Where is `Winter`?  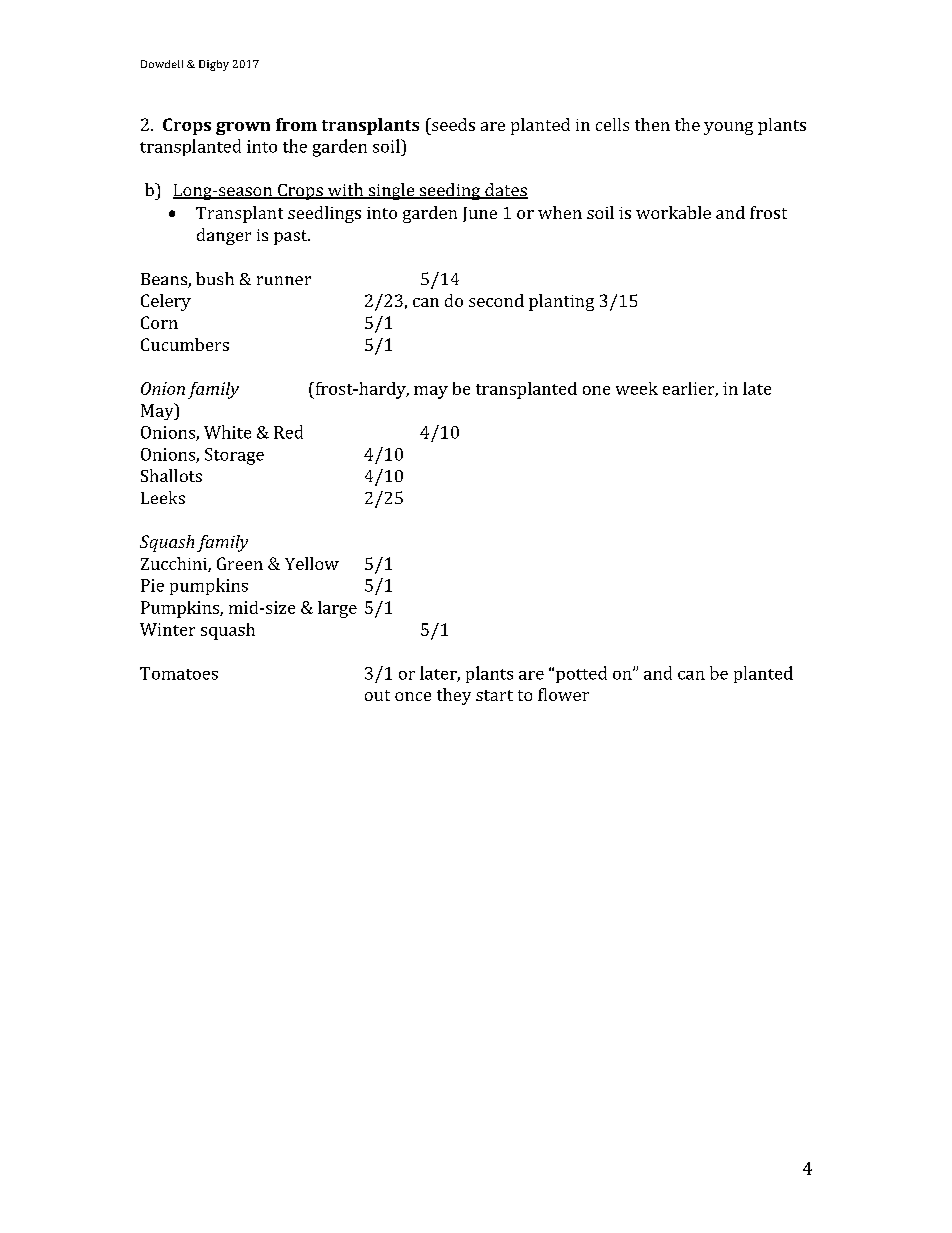 Winter is located at coordinates (167, 629).
